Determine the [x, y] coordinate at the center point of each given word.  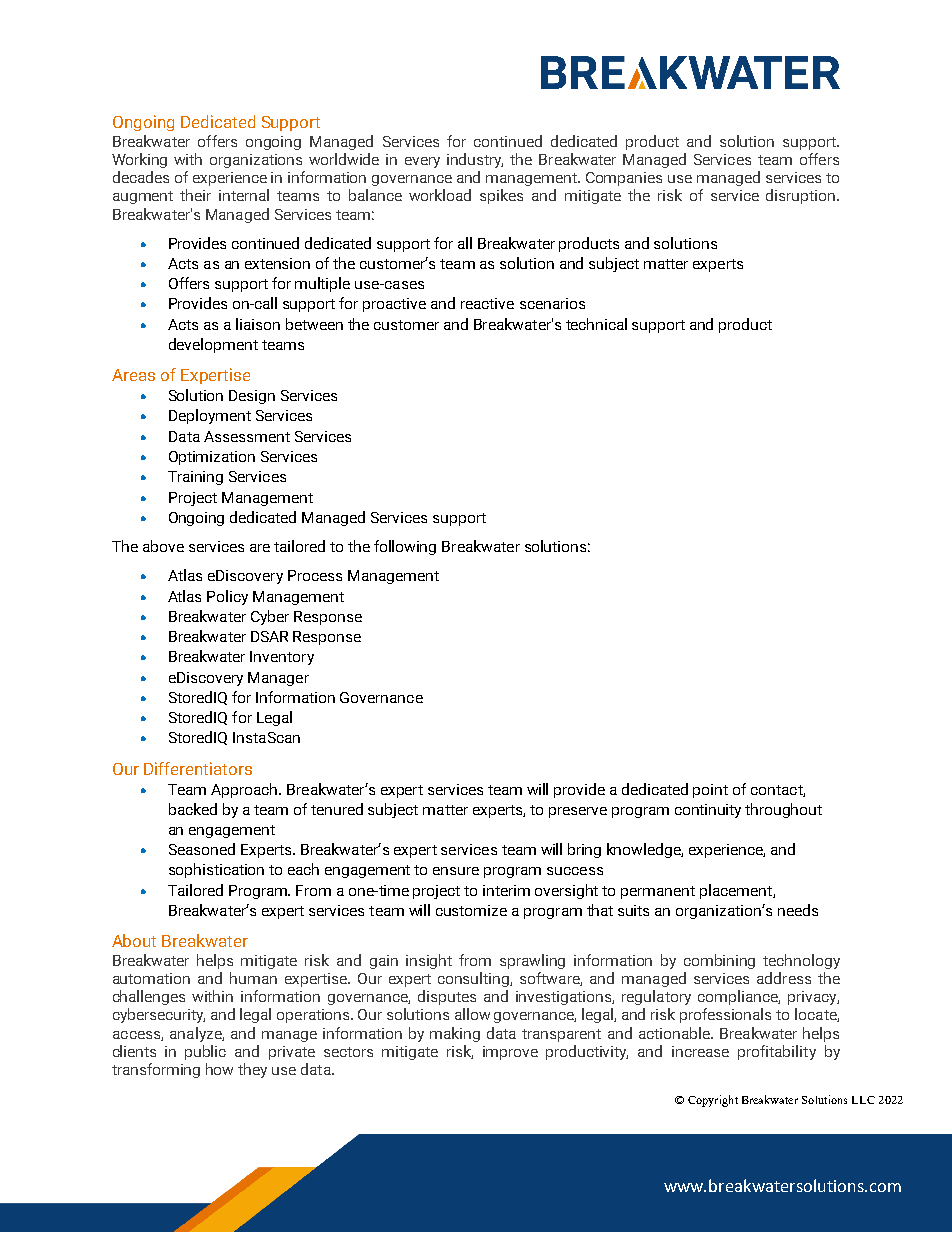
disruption [800, 196]
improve [510, 1053]
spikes [501, 196]
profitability [777, 1052]
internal [244, 195]
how [219, 1069]
